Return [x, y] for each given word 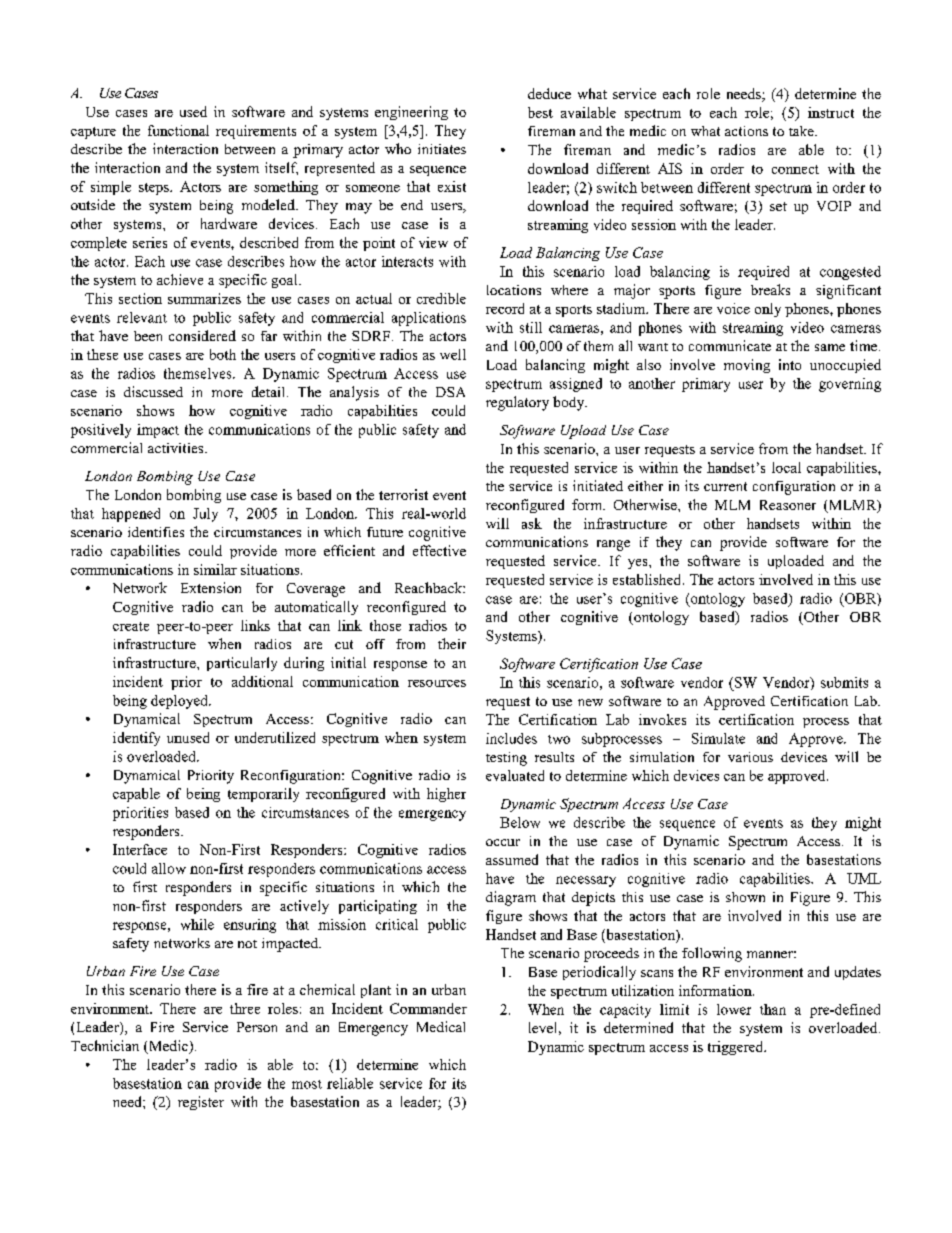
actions [746, 131]
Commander [428, 1008]
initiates [442, 149]
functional [178, 130]
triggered [737, 1048]
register [201, 1103]
